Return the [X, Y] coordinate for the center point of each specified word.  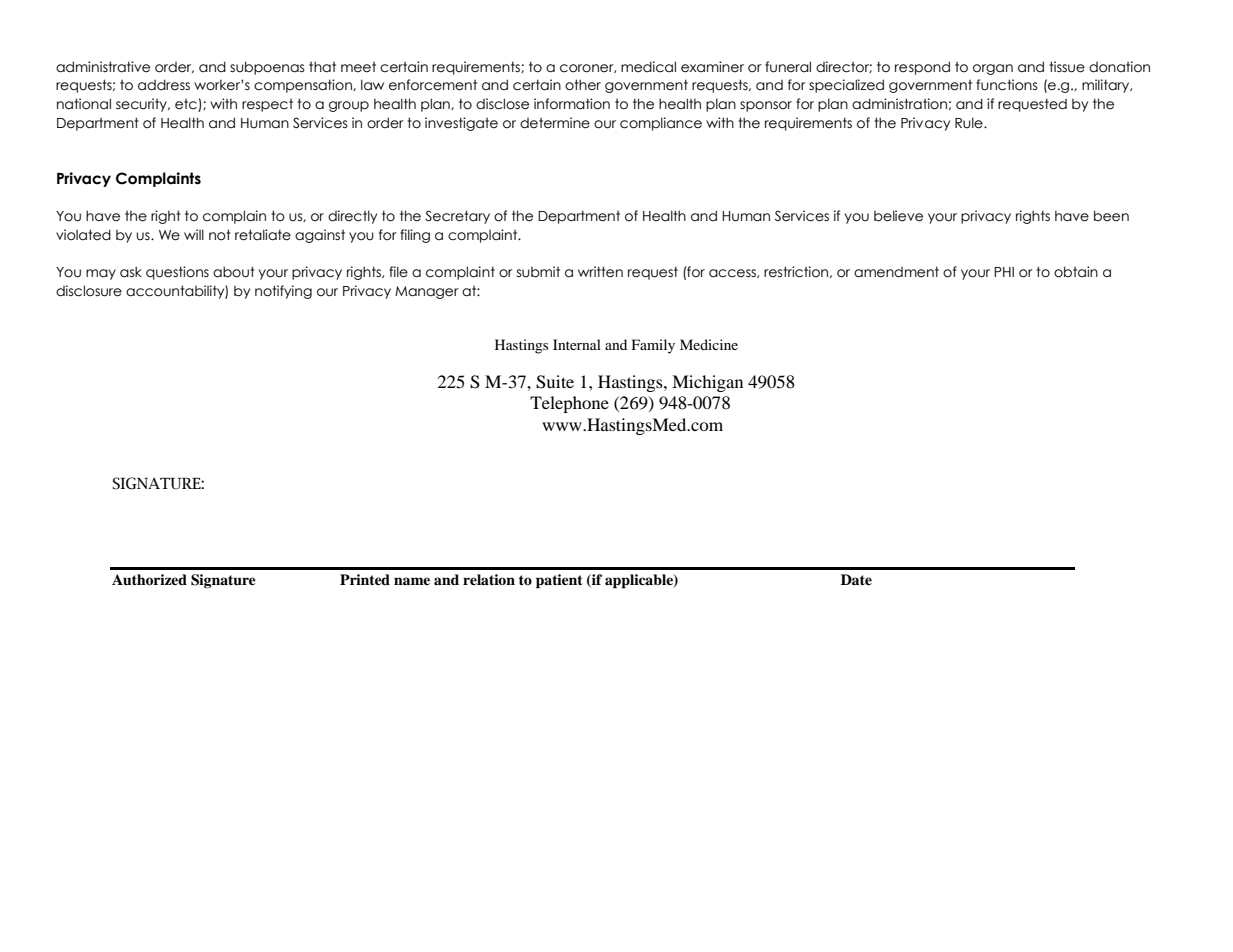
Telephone [569, 404]
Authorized [149, 580]
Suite [555, 382]
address [164, 85]
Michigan [707, 383]
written [600, 272]
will [194, 234]
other [583, 85]
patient [559, 581]
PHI [1004, 272]
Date [856, 579]
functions [1007, 85]
